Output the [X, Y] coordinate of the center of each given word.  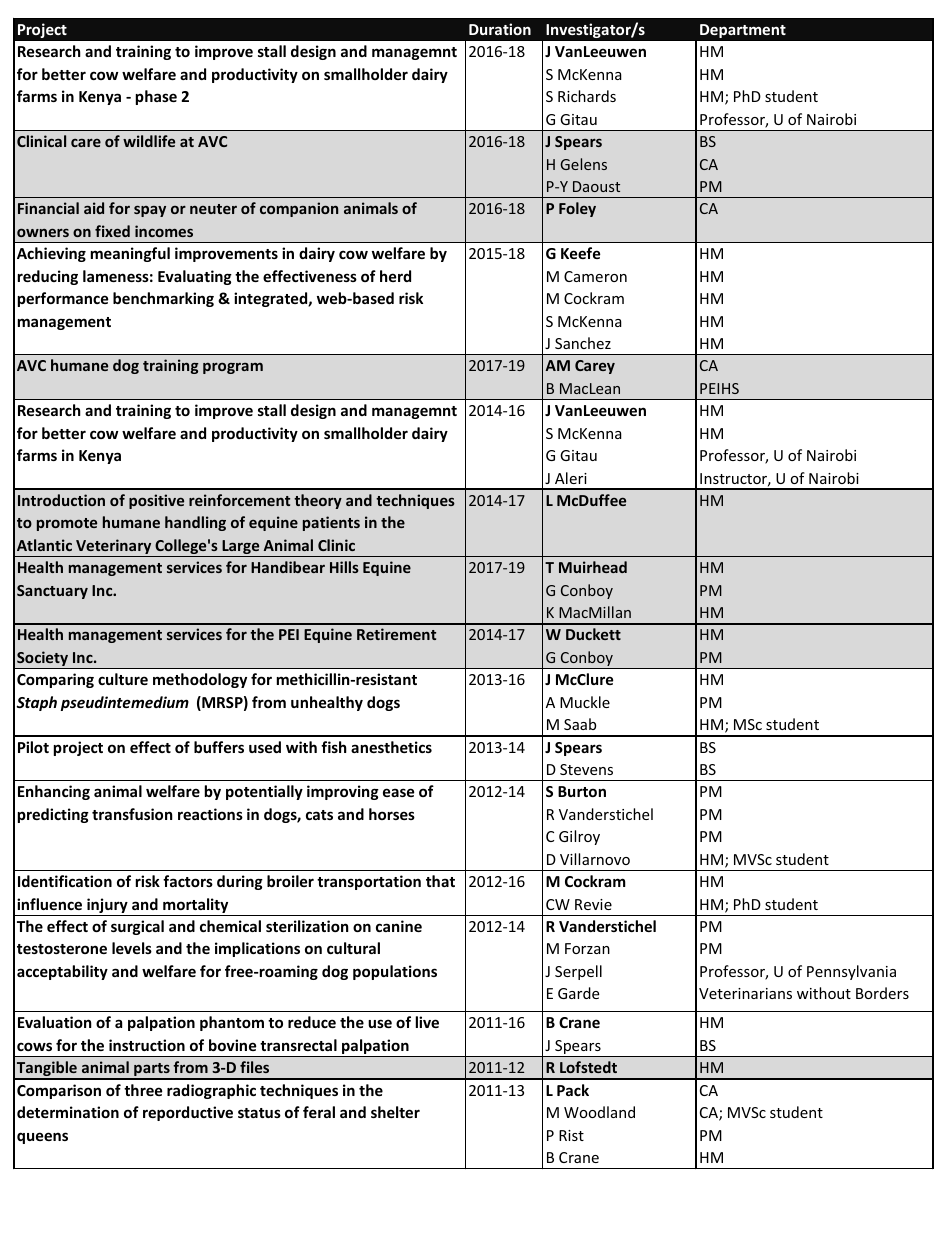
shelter [395, 1112]
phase [156, 97]
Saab [580, 724]
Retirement [396, 634]
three [143, 1090]
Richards [587, 96]
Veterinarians [745, 993]
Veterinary [114, 548]
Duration [500, 29]
